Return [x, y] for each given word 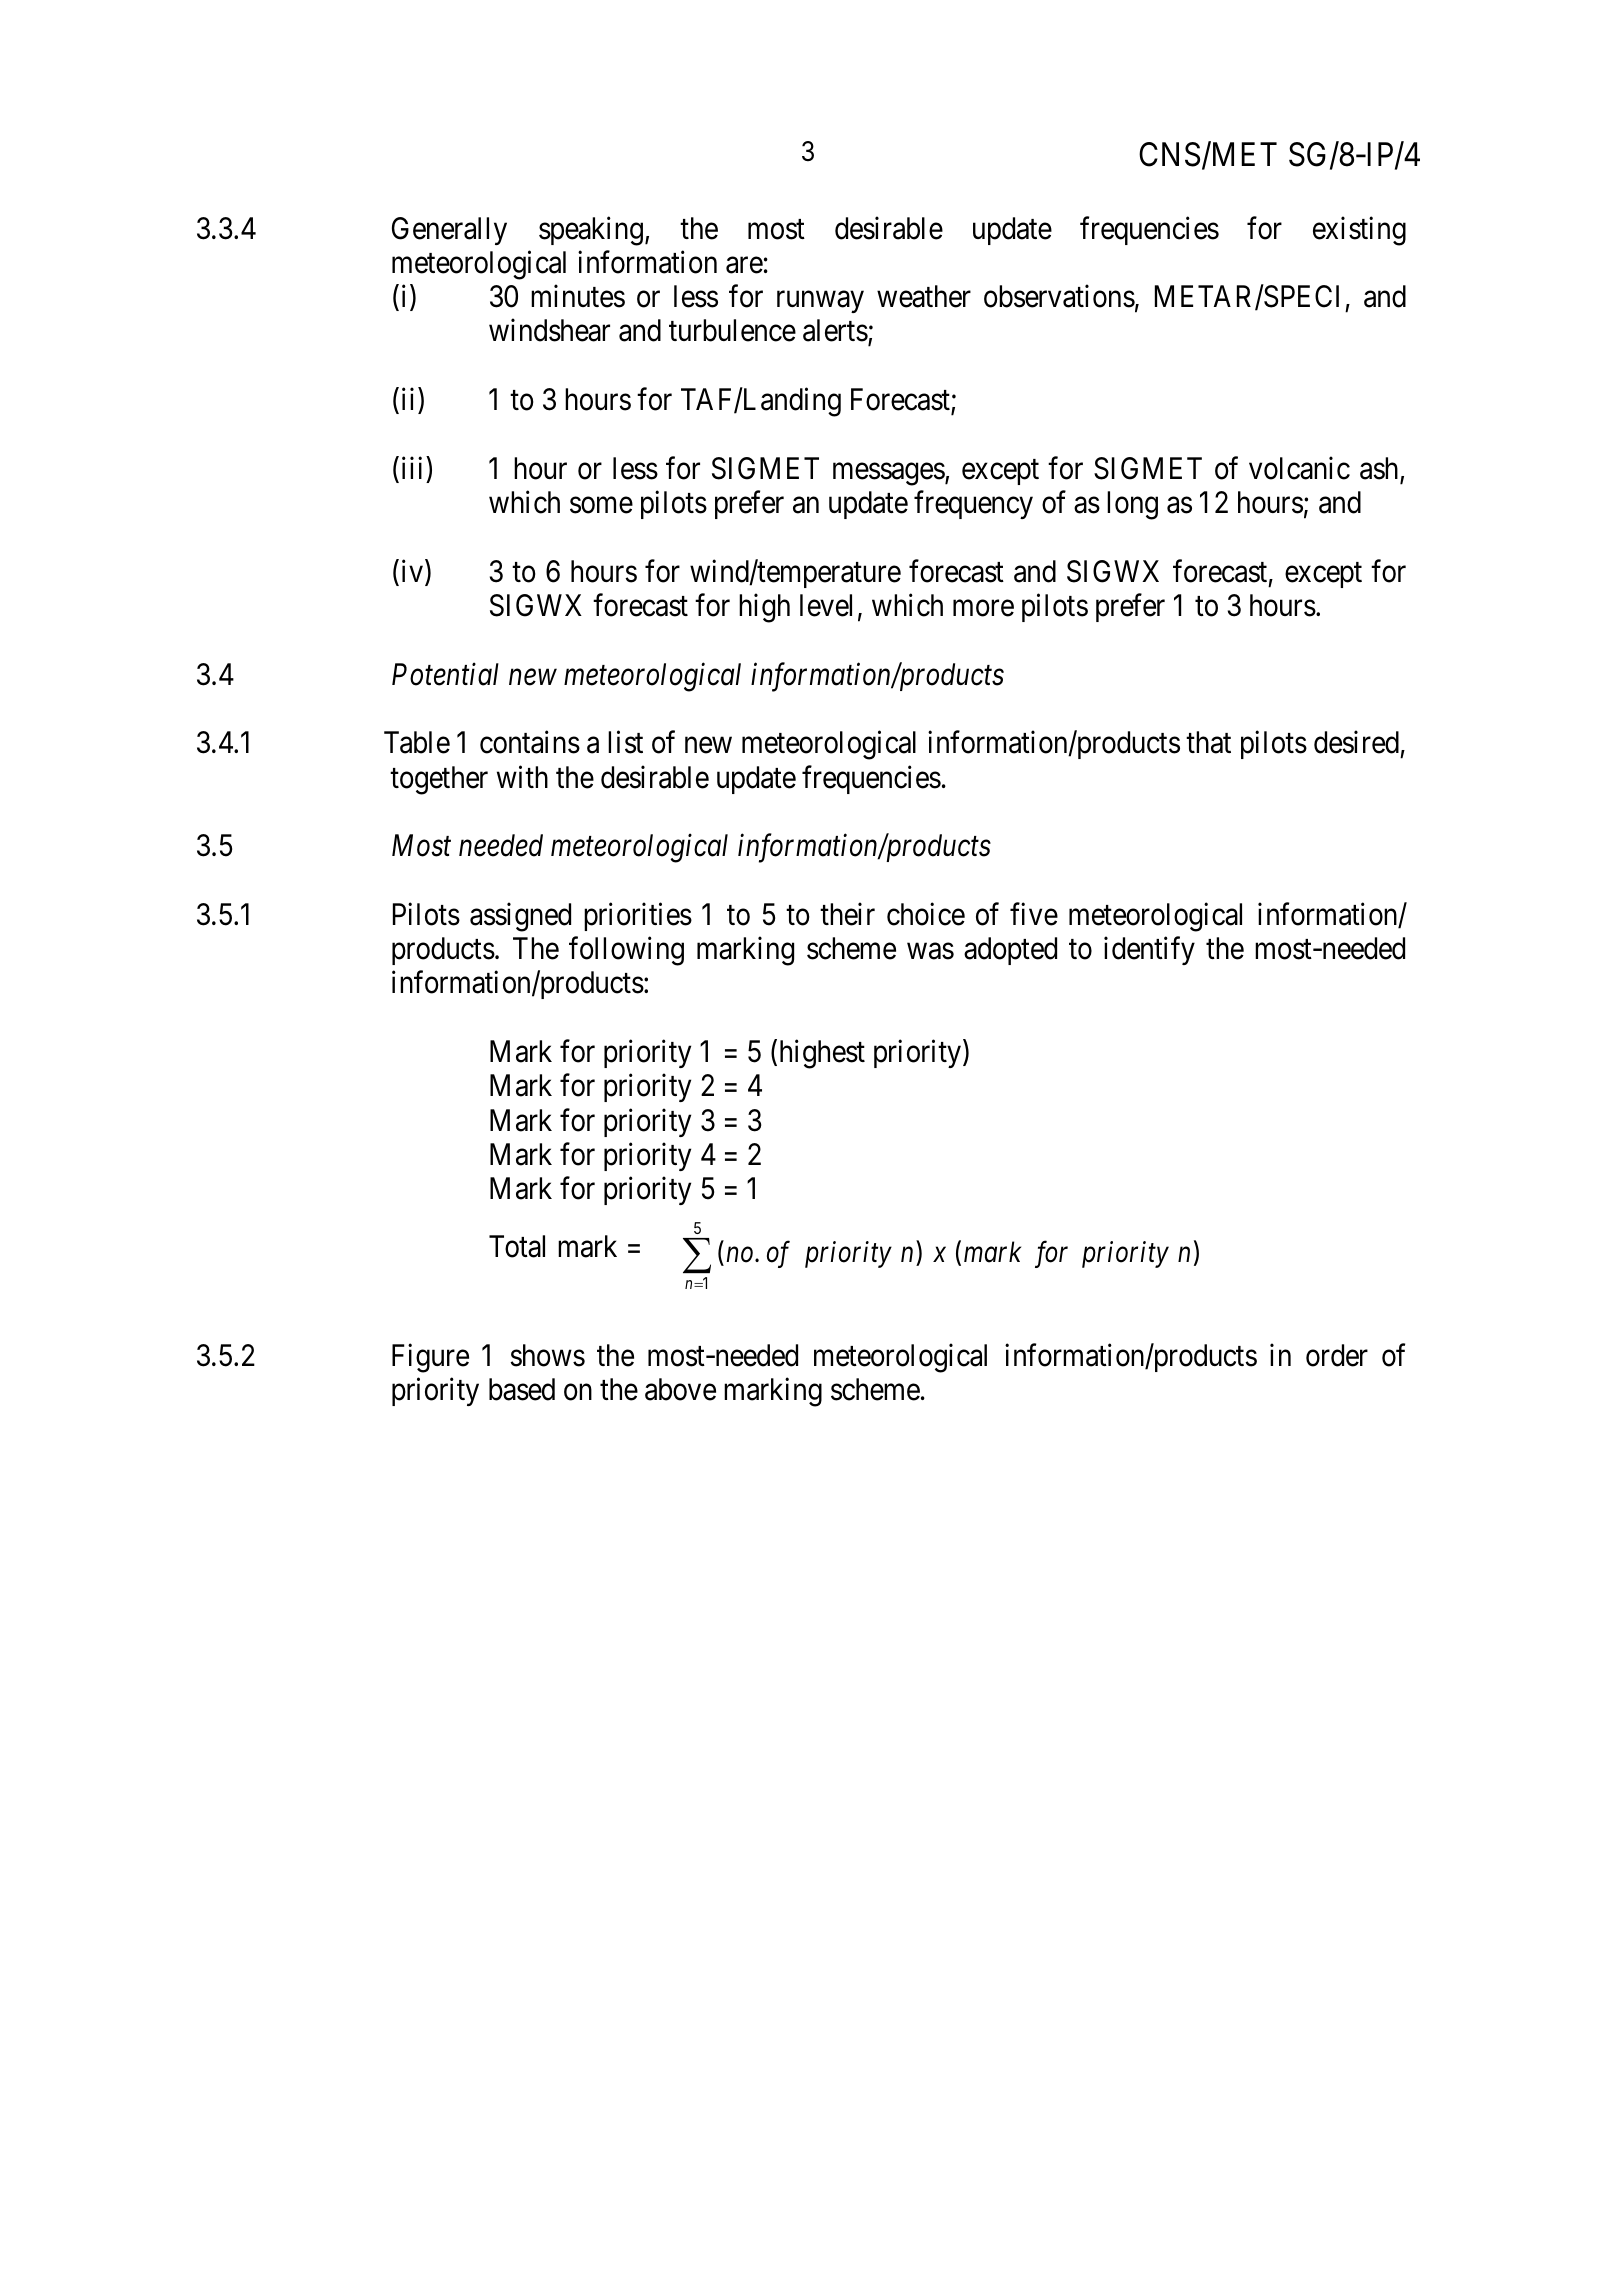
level [826, 605]
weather [924, 296]
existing [1359, 231]
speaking [591, 231]
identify [1149, 951]
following [626, 951]
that [1208, 742]
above [680, 1389]
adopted [1010, 951]
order [1337, 1355]
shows [547, 1355]
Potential [445, 674]
